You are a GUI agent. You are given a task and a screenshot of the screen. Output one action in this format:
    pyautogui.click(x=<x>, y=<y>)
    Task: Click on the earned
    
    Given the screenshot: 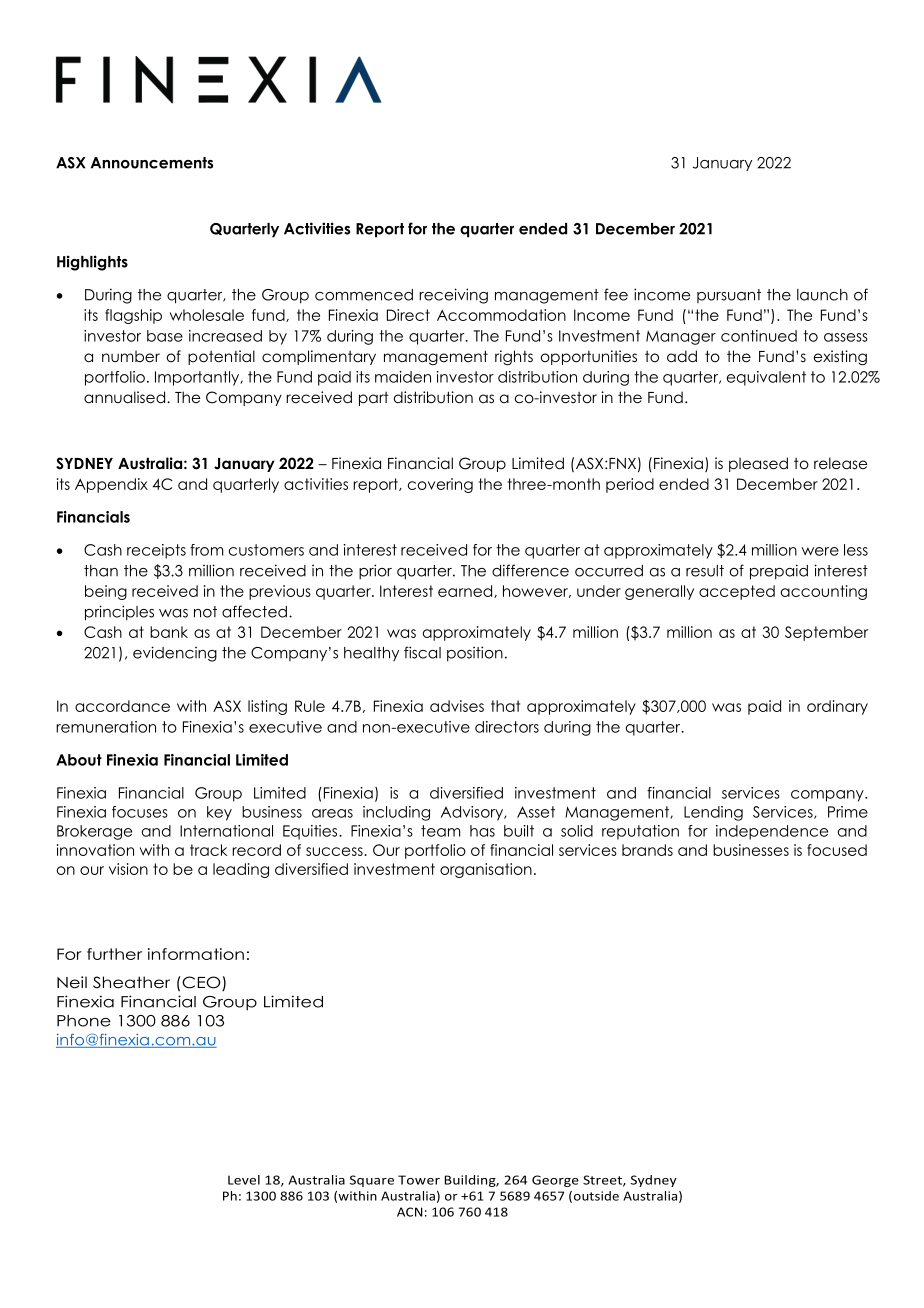 What is the action you would take?
    pyautogui.click(x=466, y=591)
